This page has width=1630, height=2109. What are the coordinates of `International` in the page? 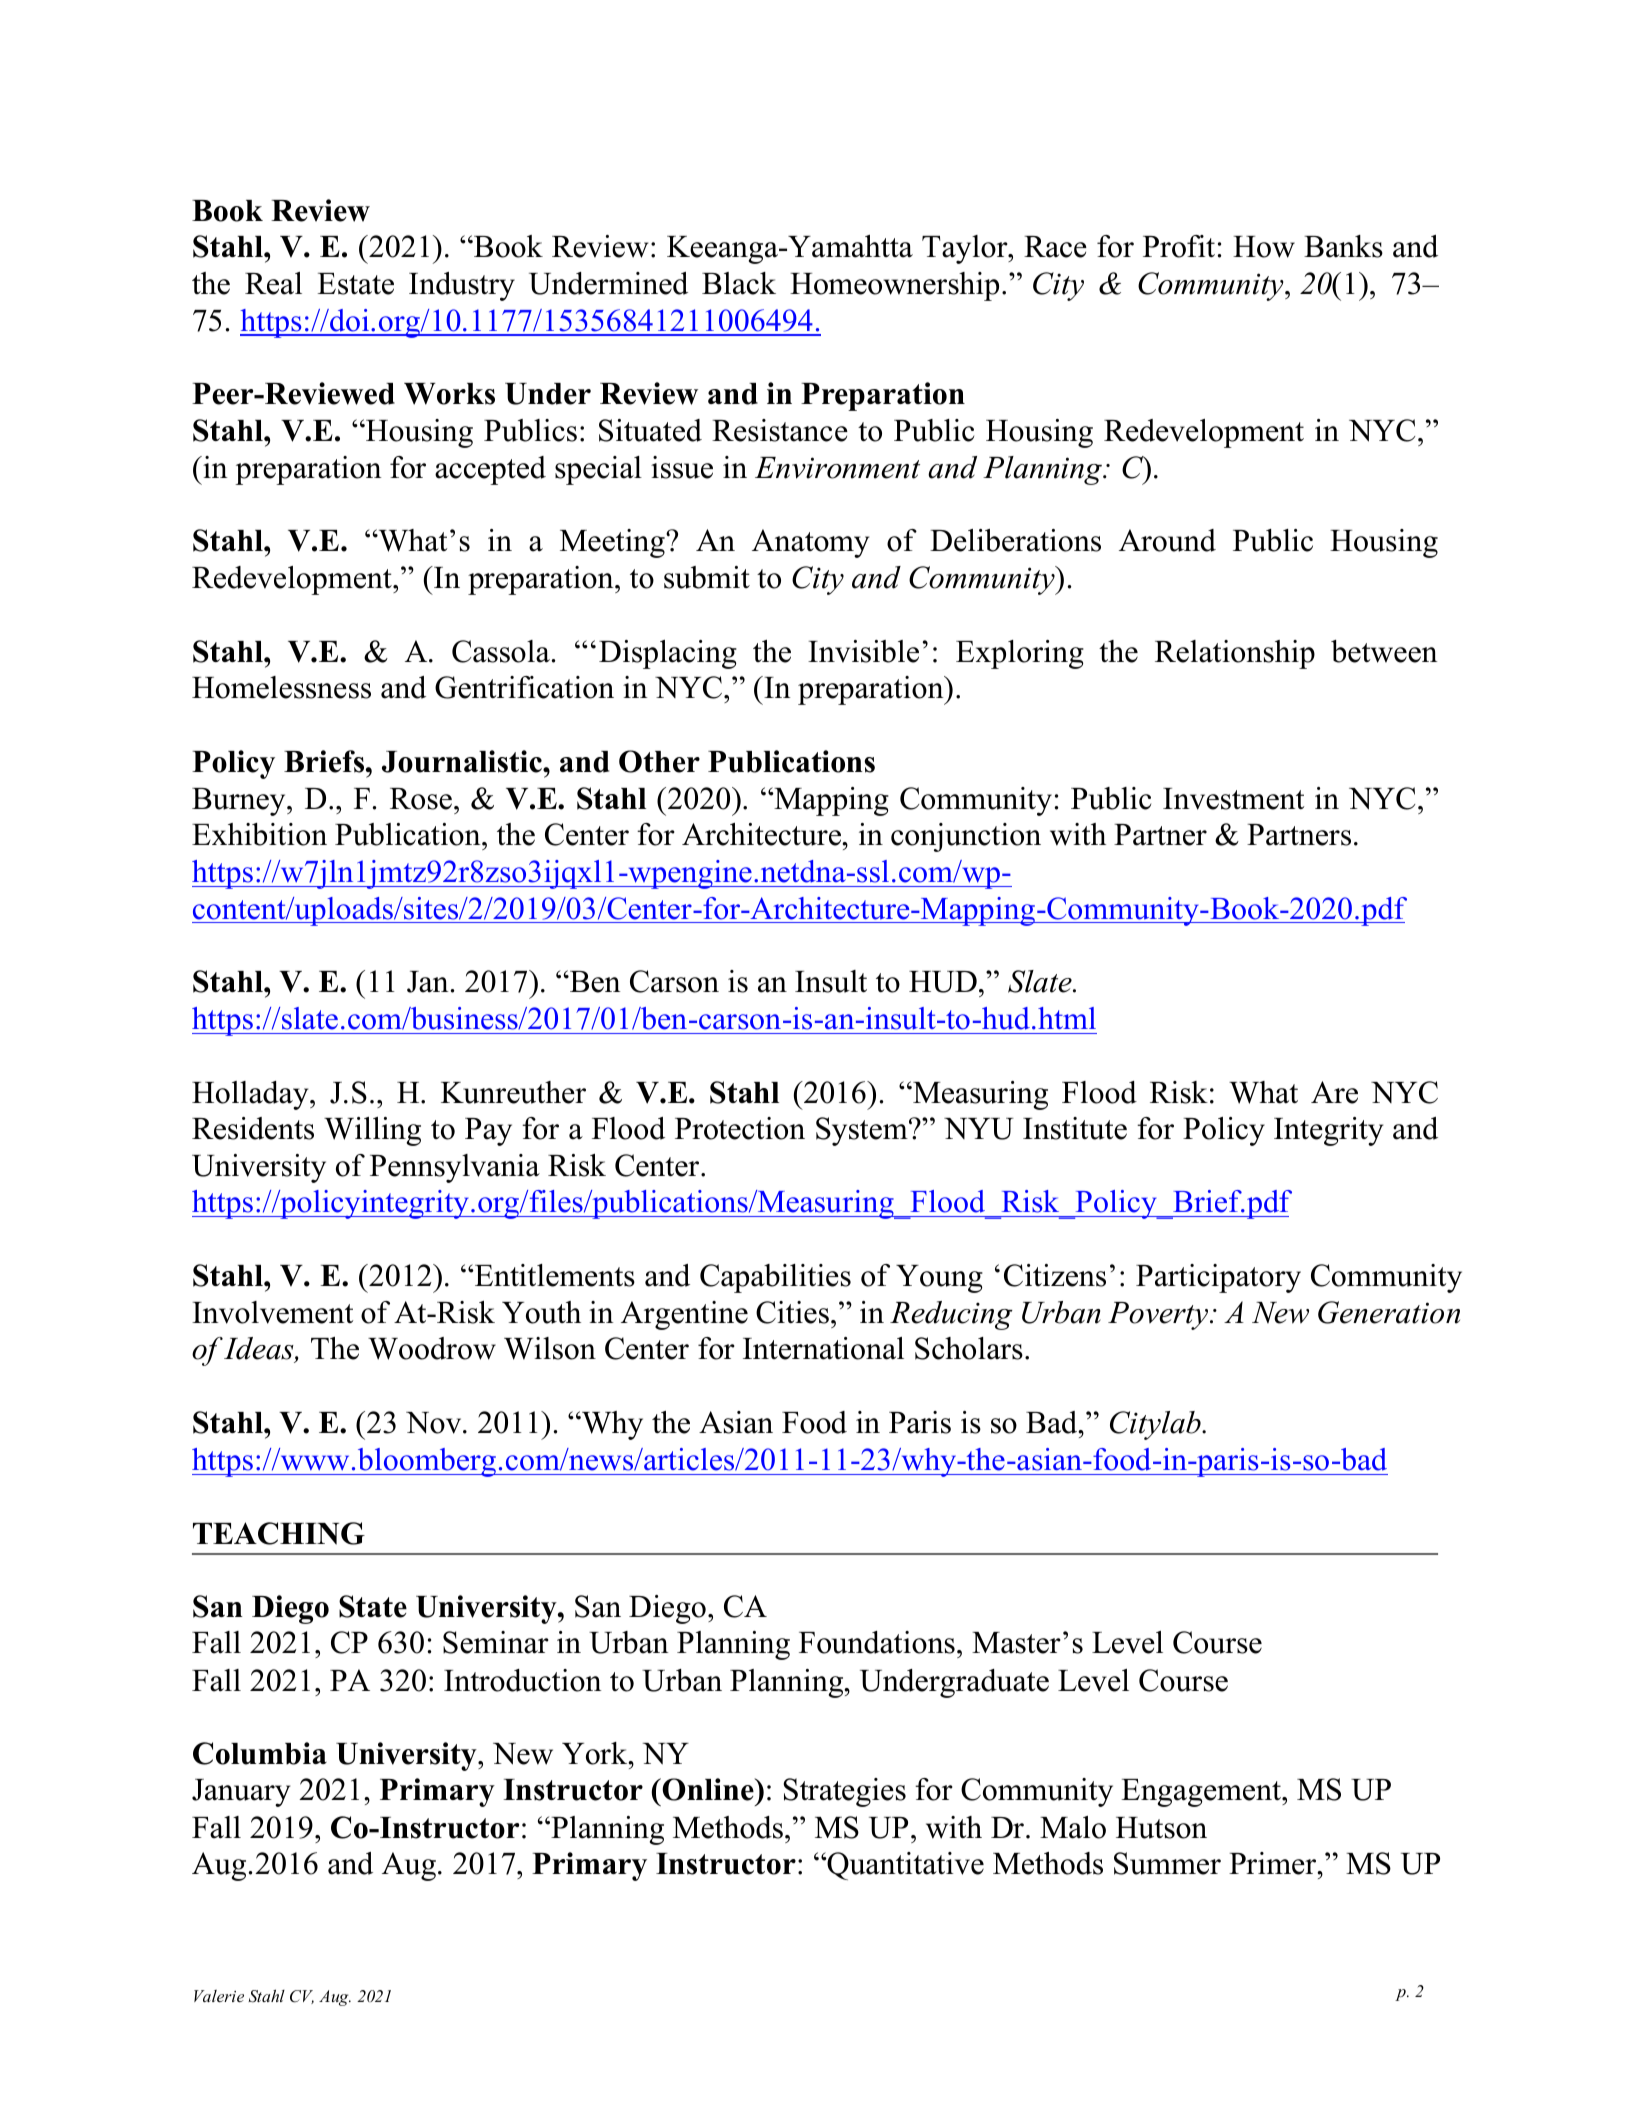 It's located at (823, 1348).
